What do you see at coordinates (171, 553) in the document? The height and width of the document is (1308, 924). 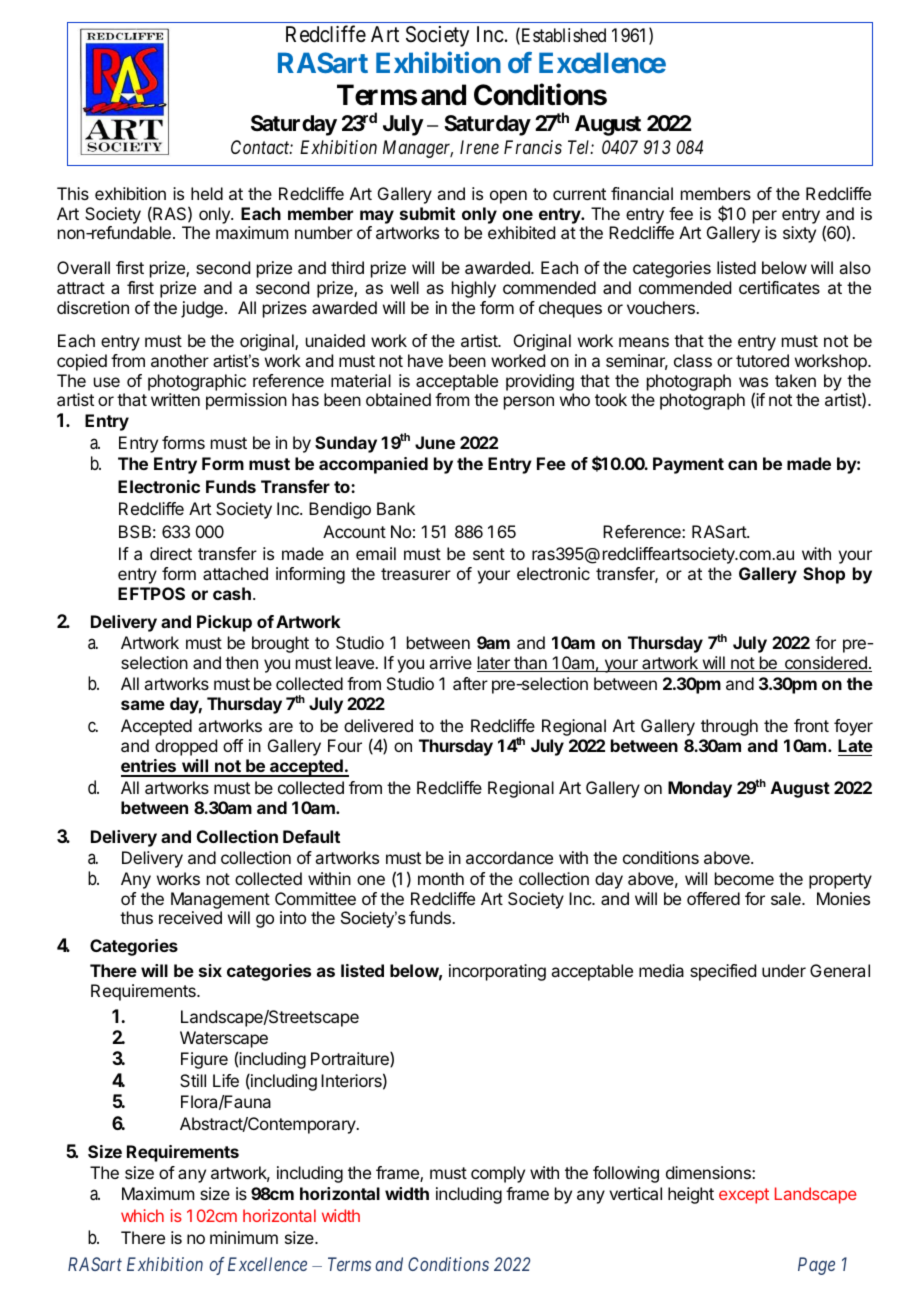 I see `direct` at bounding box center [171, 553].
